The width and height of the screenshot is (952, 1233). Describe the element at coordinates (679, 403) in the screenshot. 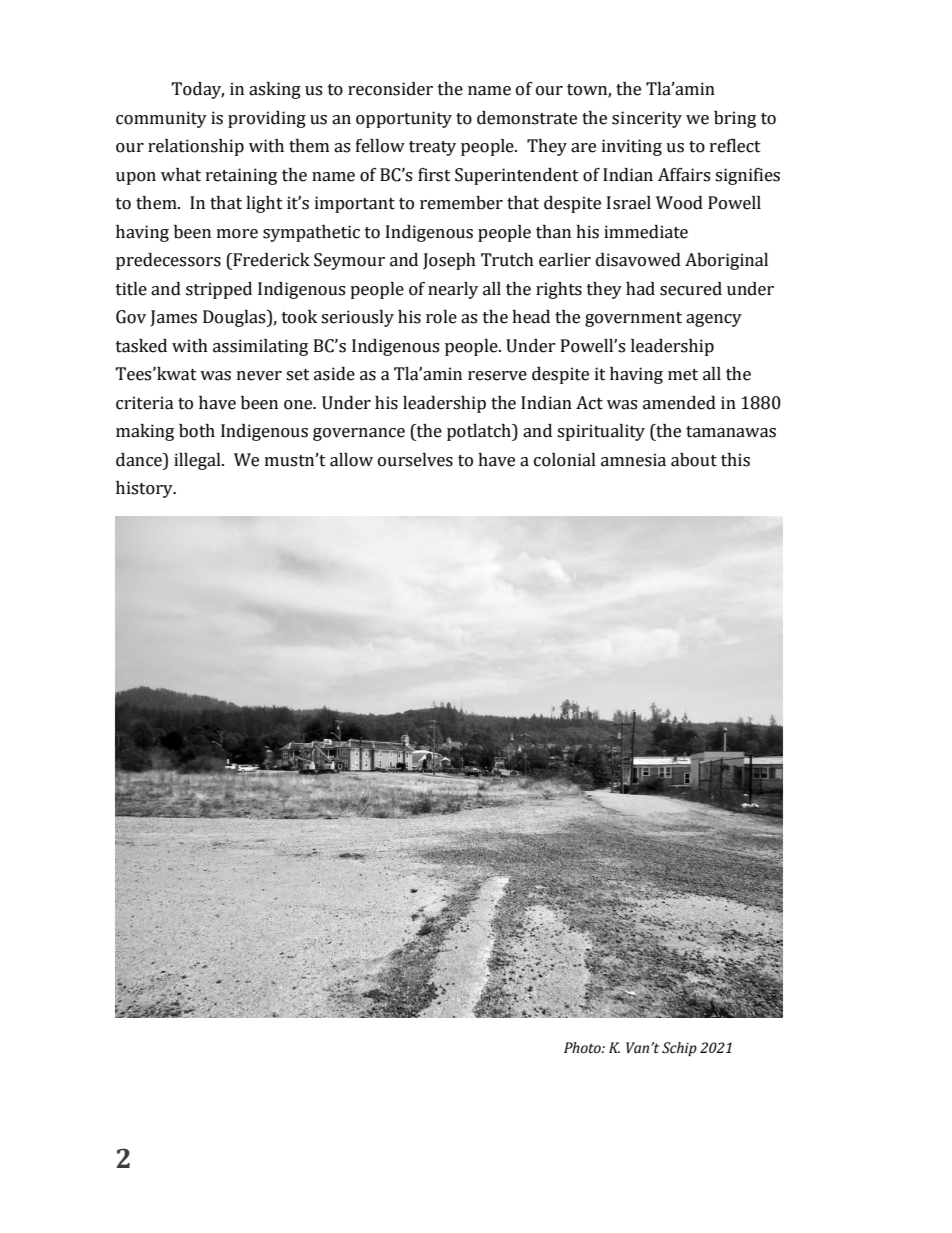

I see `amended` at that location.
